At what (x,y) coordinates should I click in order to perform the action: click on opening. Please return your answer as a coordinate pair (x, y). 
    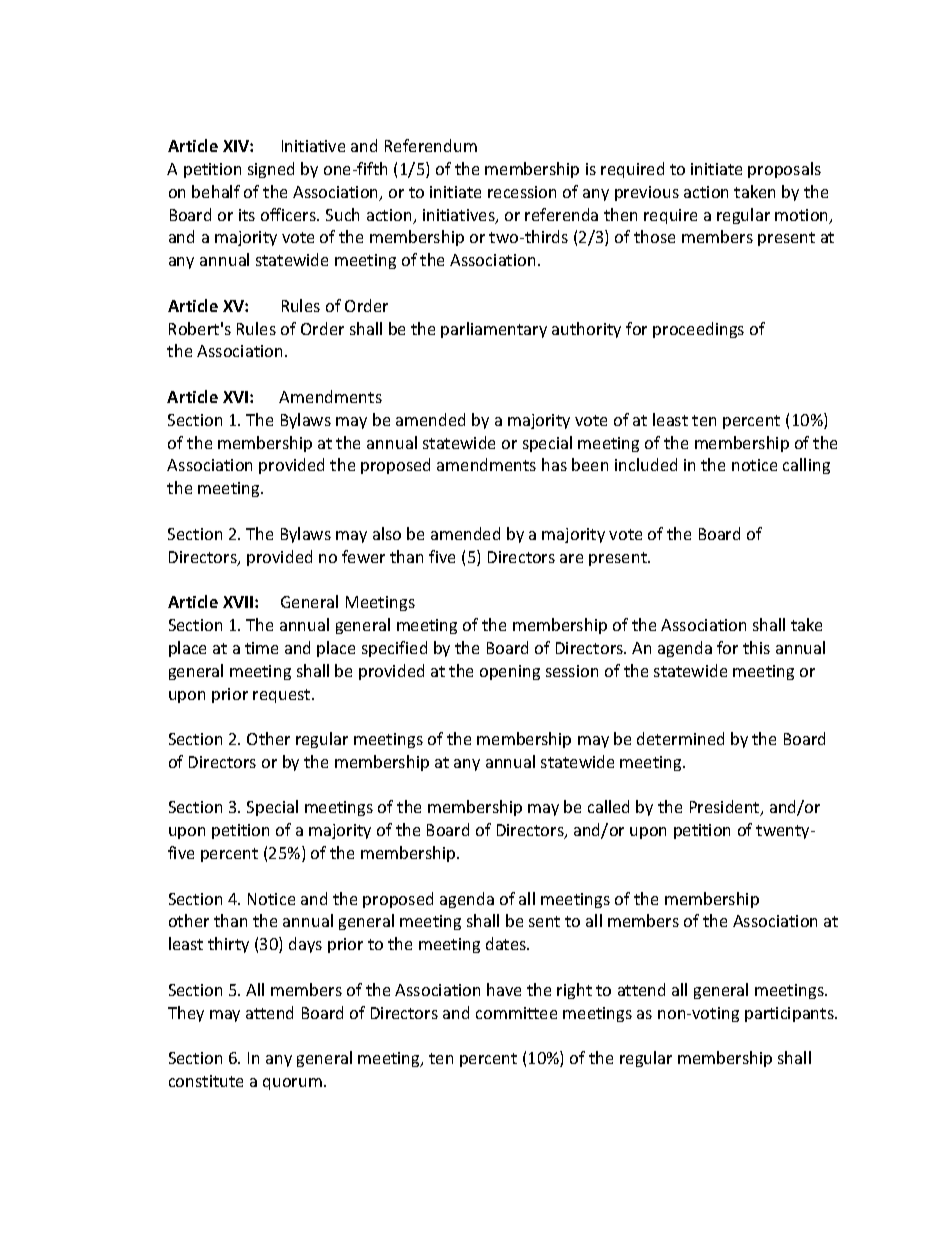
    Looking at the image, I should click on (510, 672).
